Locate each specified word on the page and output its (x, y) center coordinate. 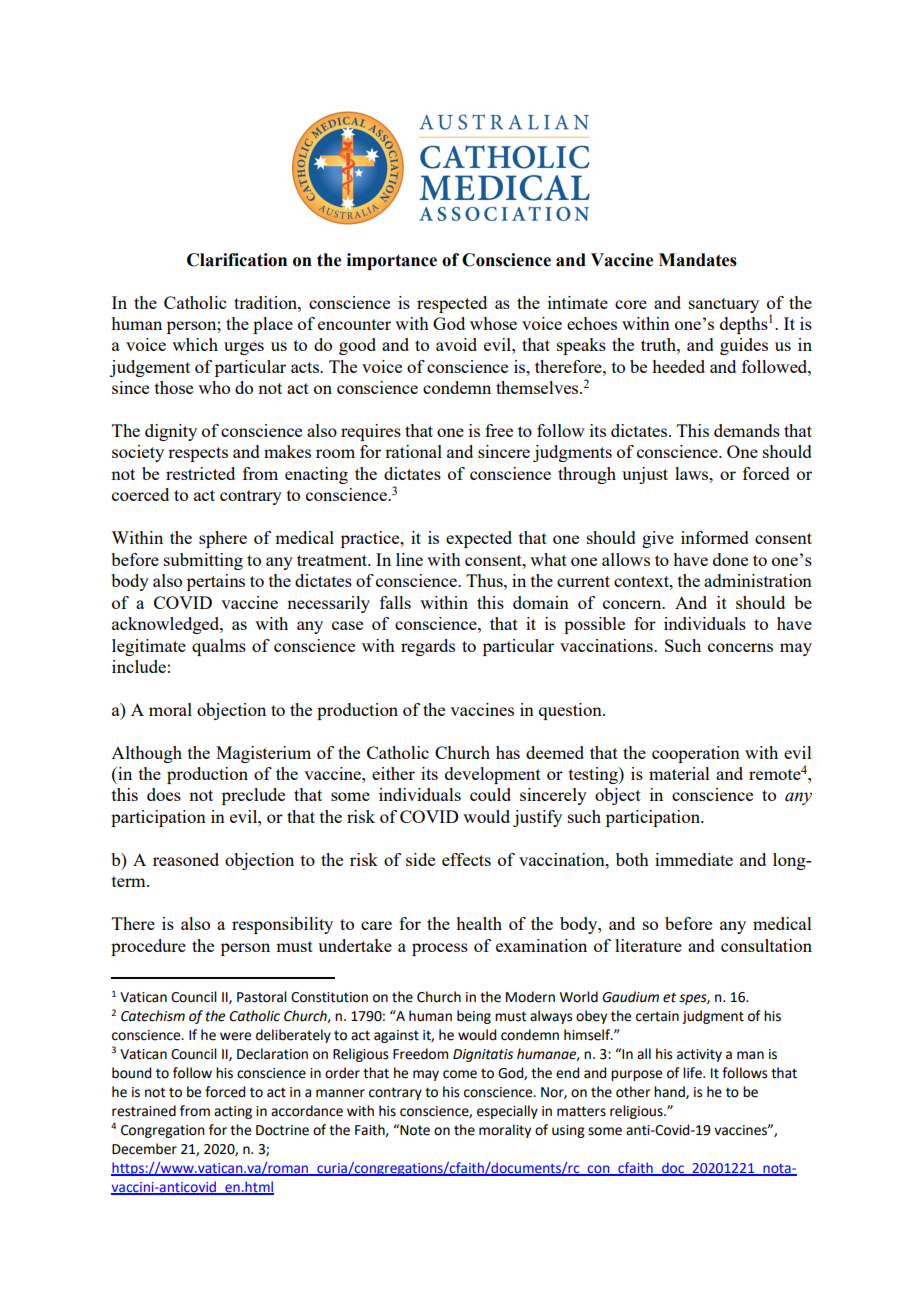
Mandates (698, 260)
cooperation (696, 754)
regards (428, 647)
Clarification (237, 260)
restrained (144, 1111)
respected (452, 304)
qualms (219, 647)
